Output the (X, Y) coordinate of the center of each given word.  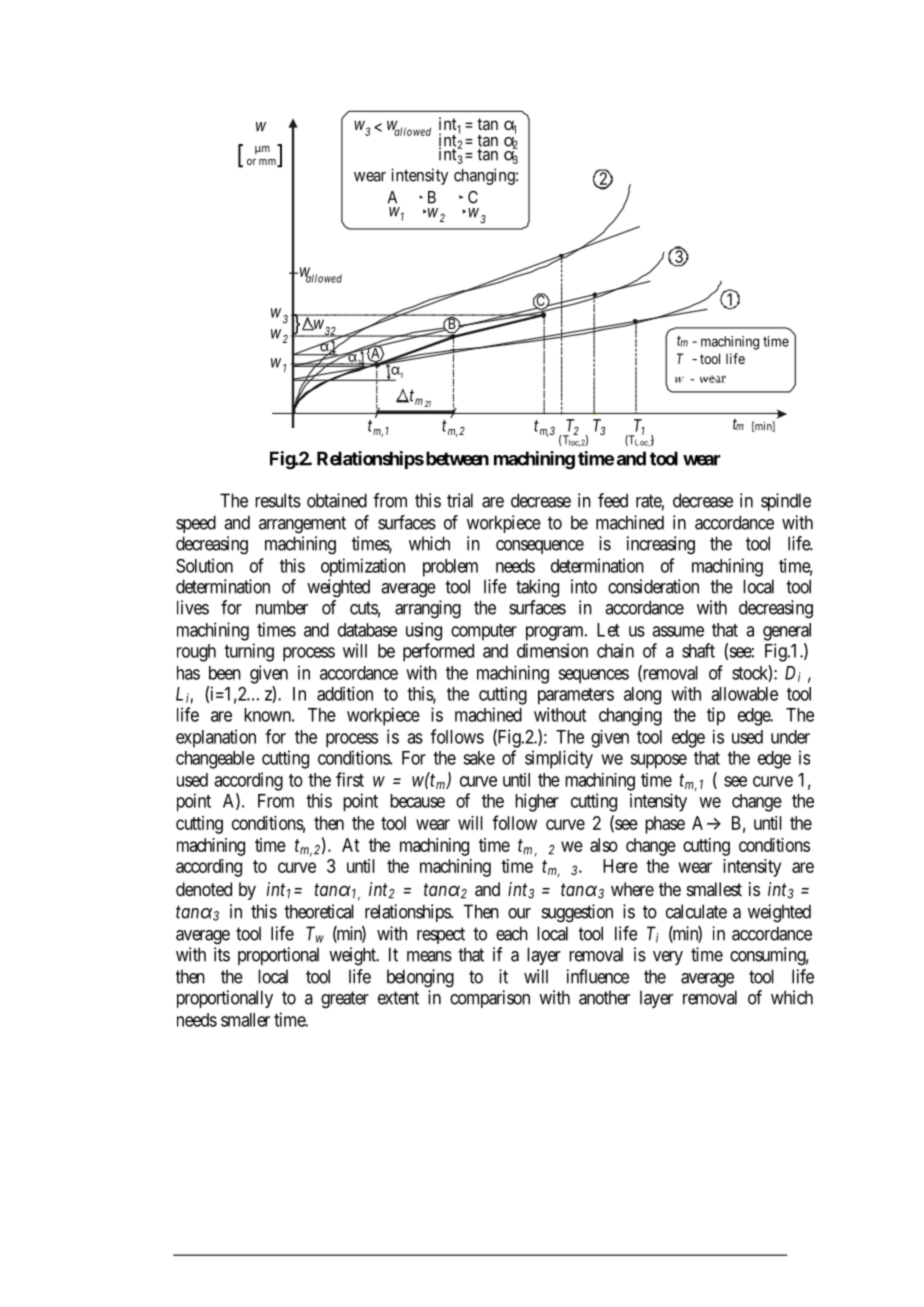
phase (665, 825)
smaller (245, 1020)
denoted (204, 889)
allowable (744, 694)
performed (438, 652)
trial (460, 500)
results (278, 500)
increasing (661, 545)
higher (537, 802)
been (225, 673)
